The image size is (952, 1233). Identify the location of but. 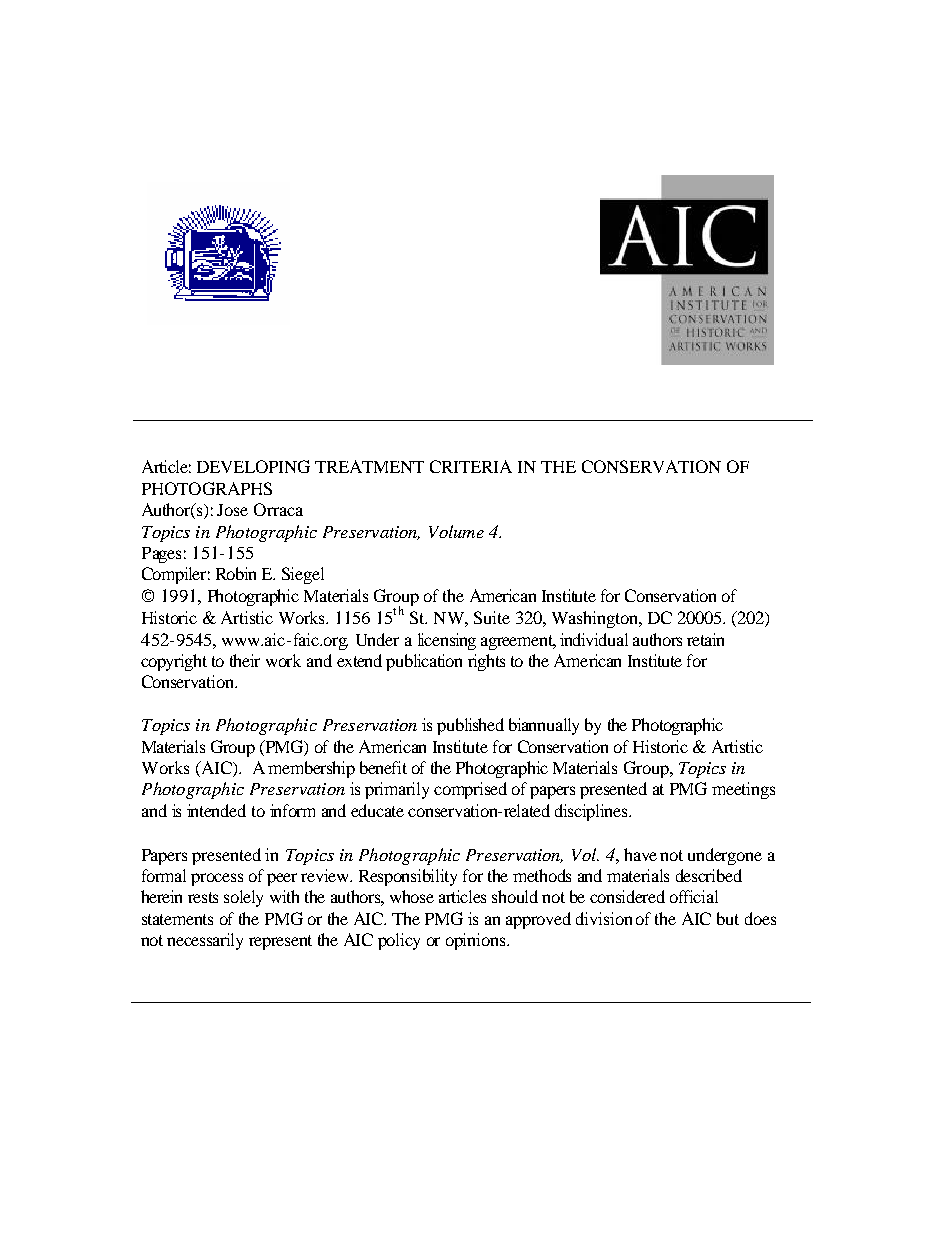
(728, 918).
